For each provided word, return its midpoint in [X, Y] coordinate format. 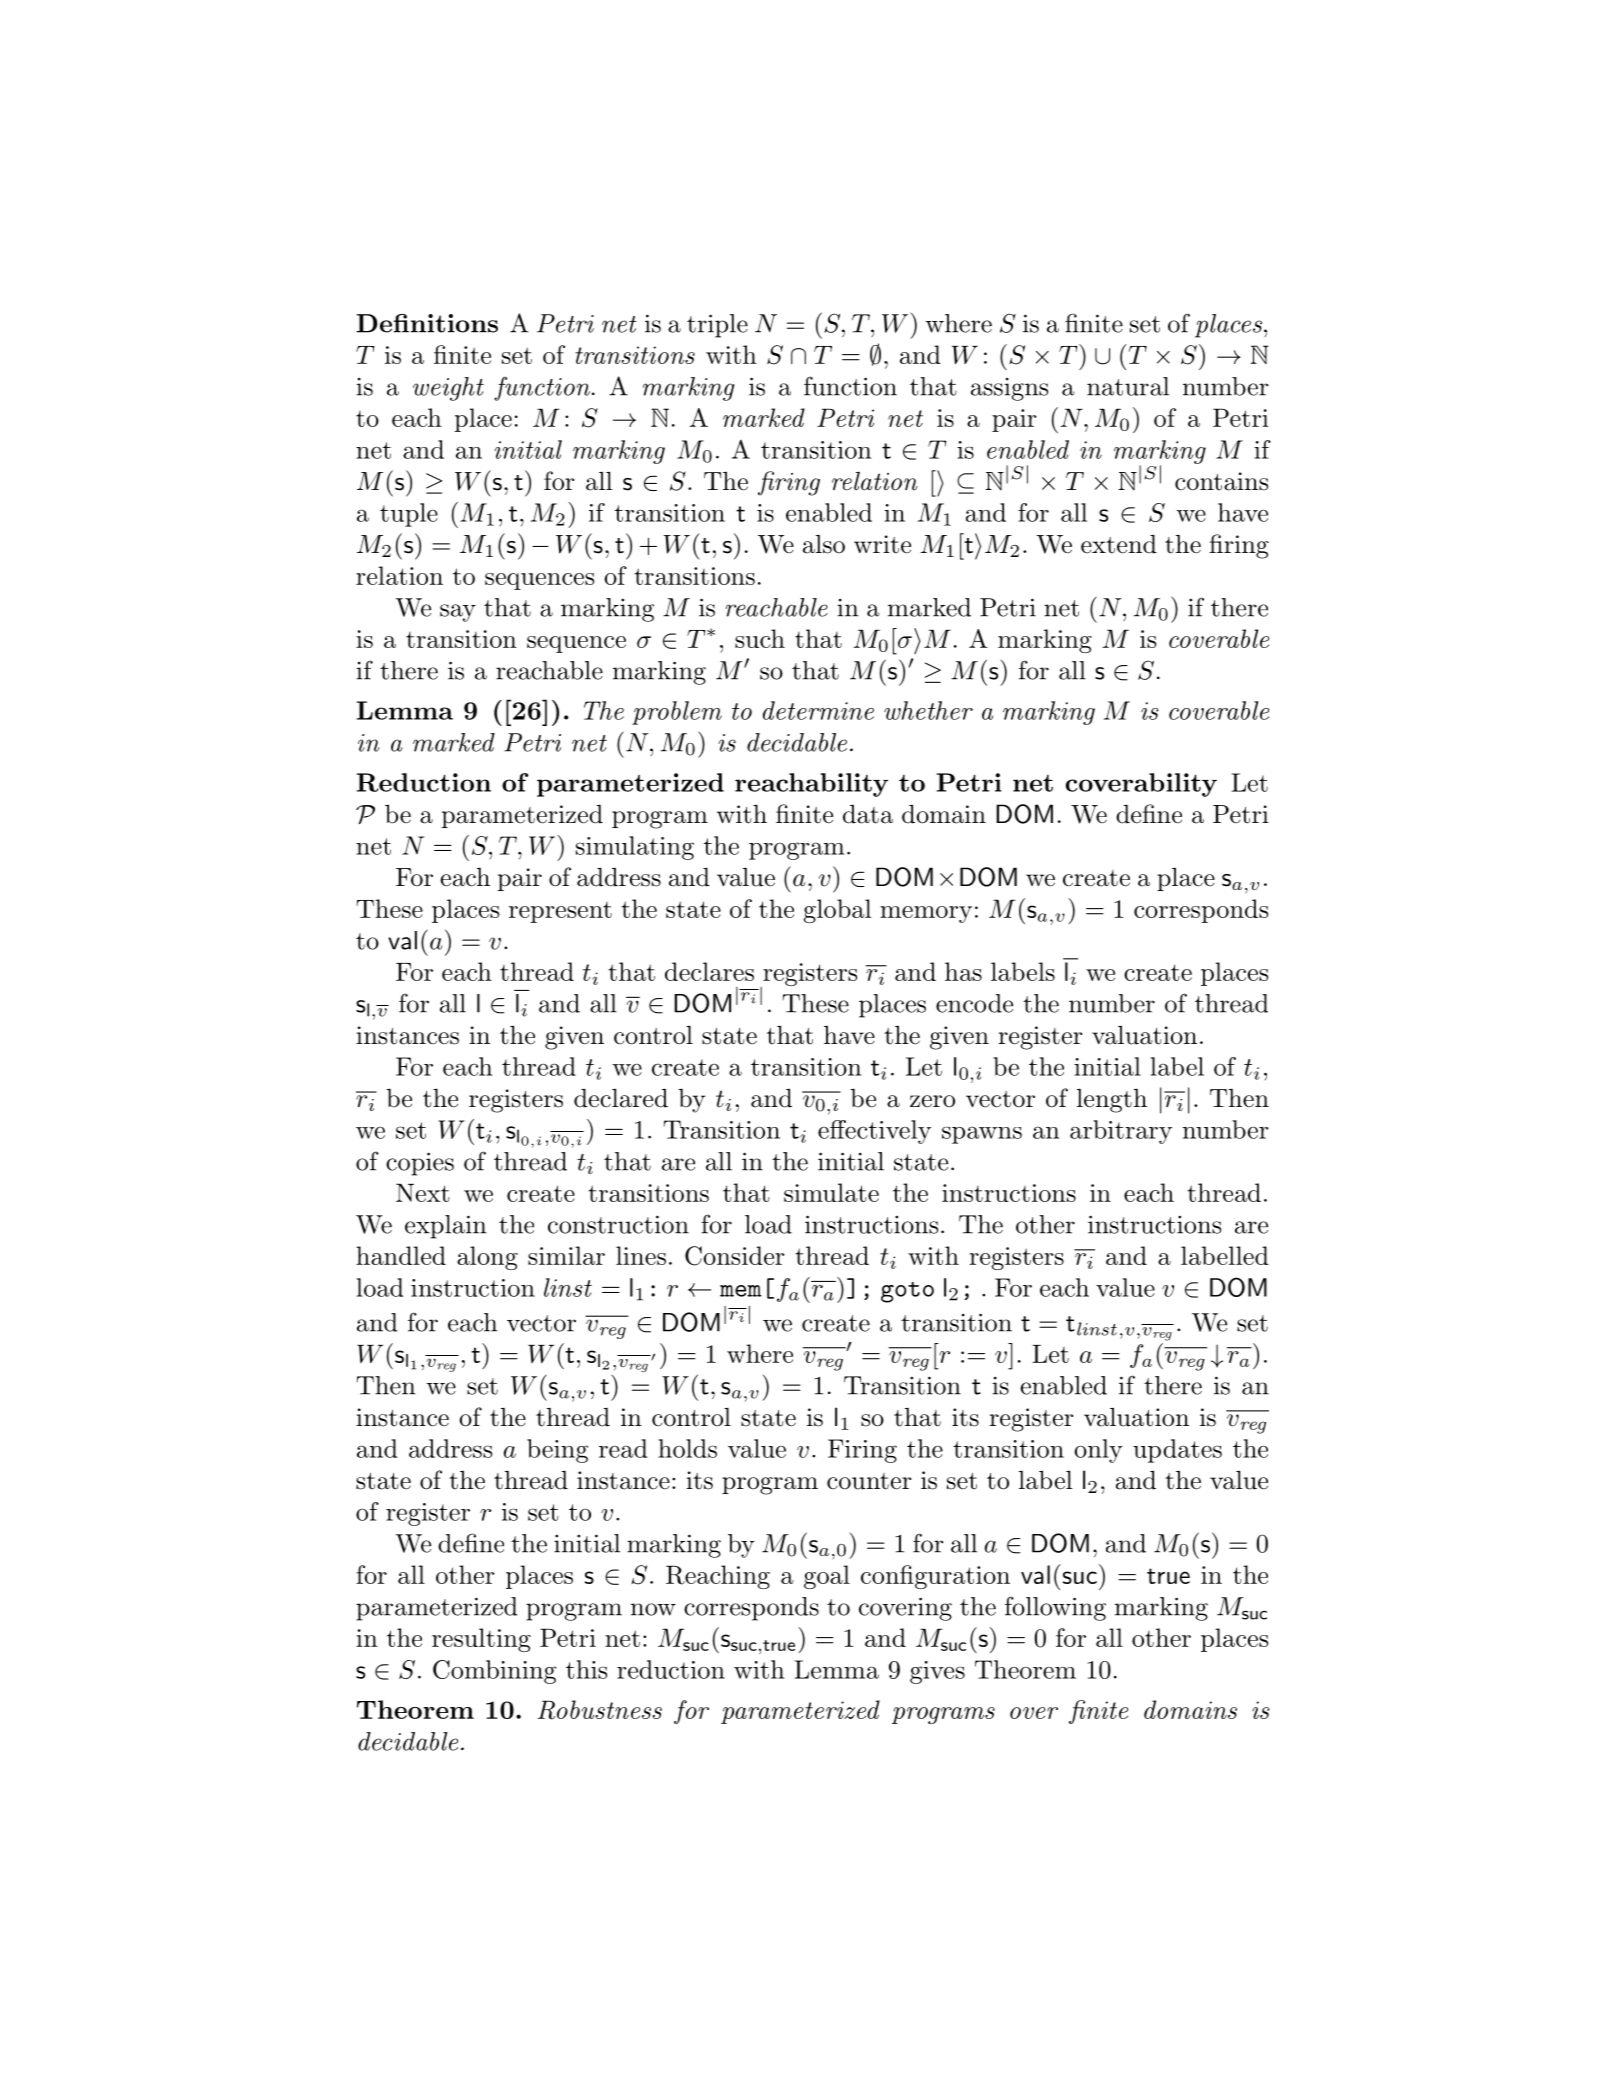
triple [717, 326]
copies [420, 1164]
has [963, 971]
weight [448, 389]
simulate [831, 1192]
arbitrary [1121, 1132]
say [458, 613]
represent [560, 912]
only [1098, 1451]
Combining [494, 1672]
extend [1119, 544]
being [557, 1451]
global [837, 911]
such [760, 638]
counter [869, 1481]
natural [1128, 386]
